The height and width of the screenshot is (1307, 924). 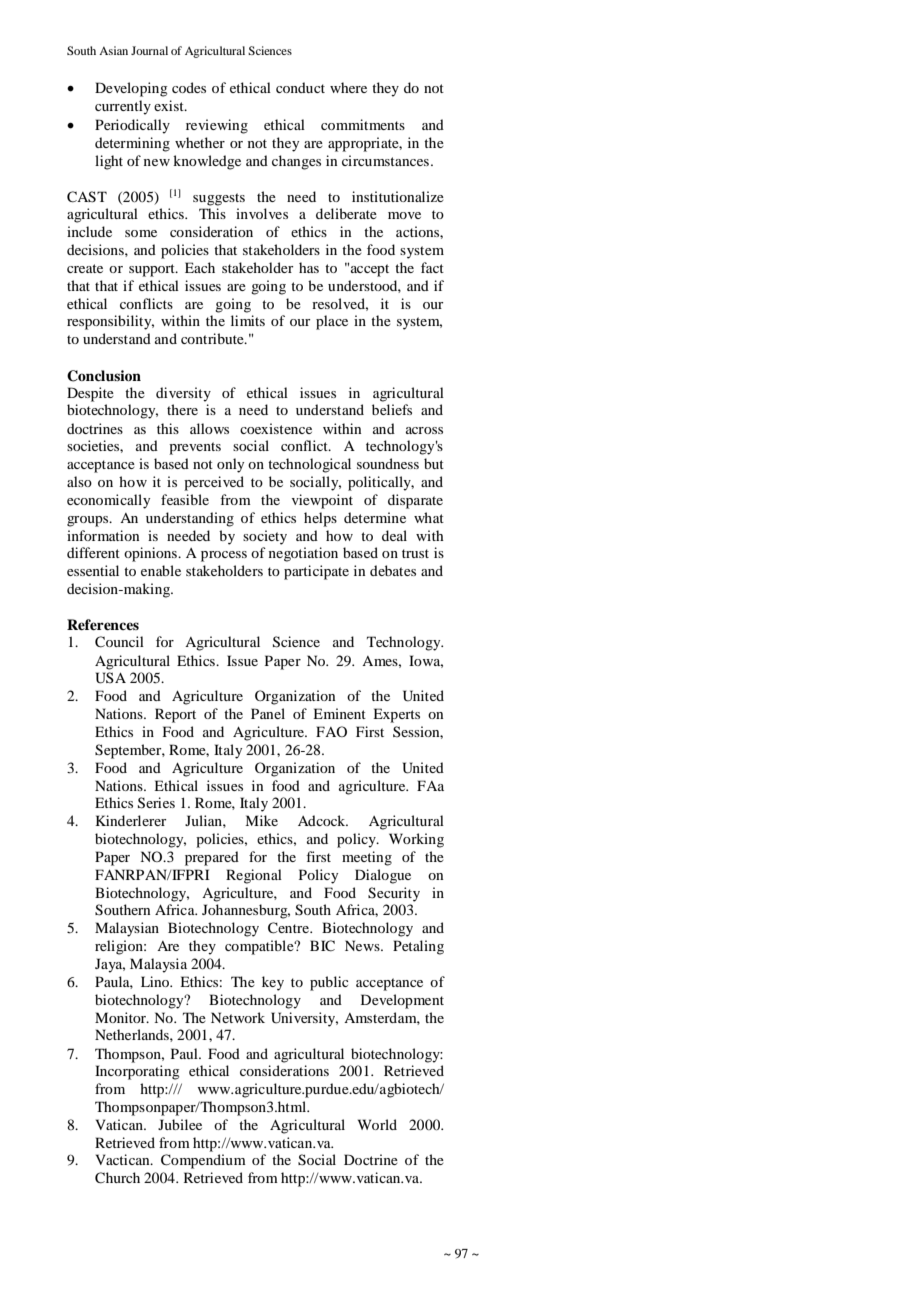 What do you see at coordinates (363, 124) in the screenshot?
I see `commitments` at bounding box center [363, 124].
